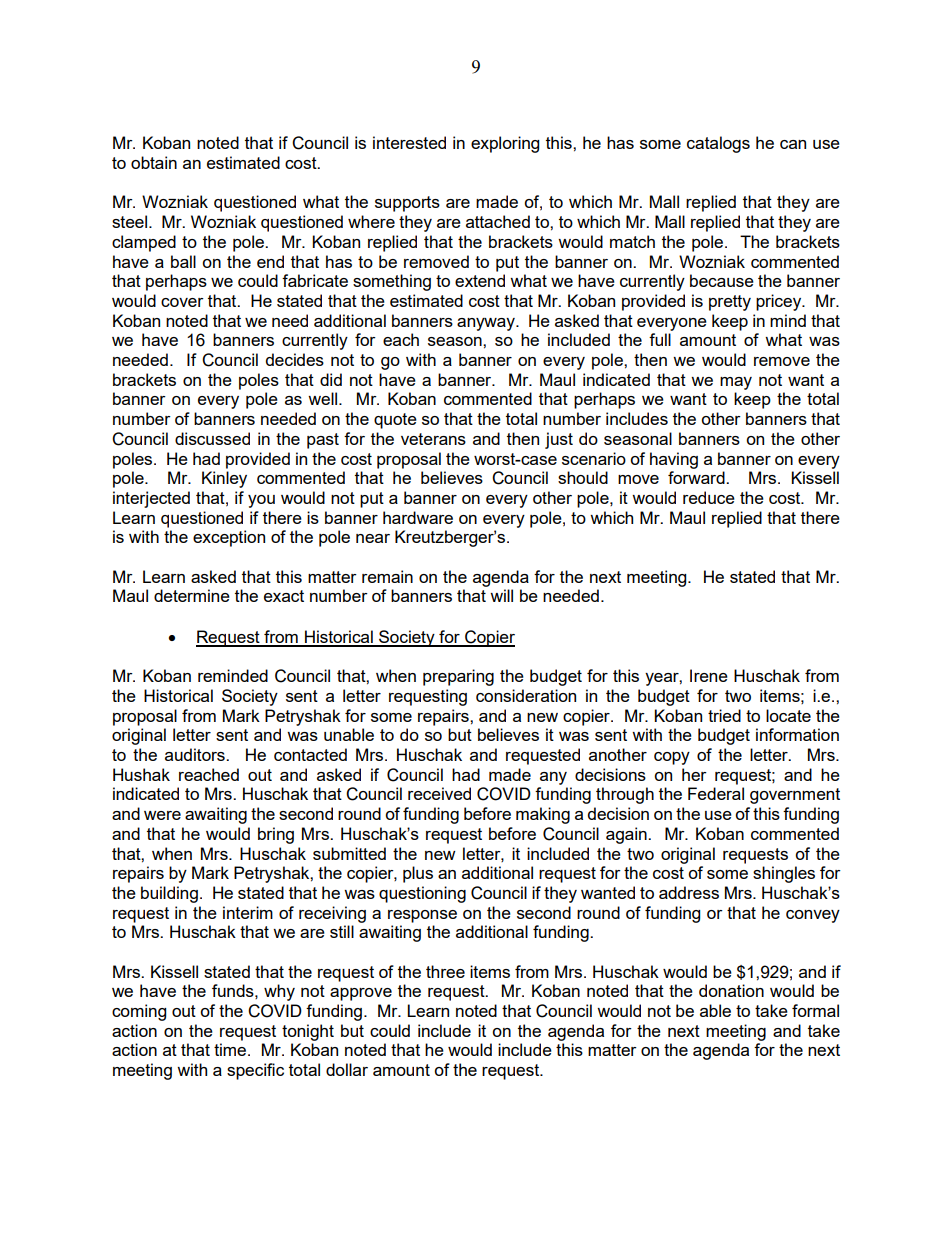  Describe the element at coordinates (709, 675) in the screenshot. I see `Irene` at that location.
